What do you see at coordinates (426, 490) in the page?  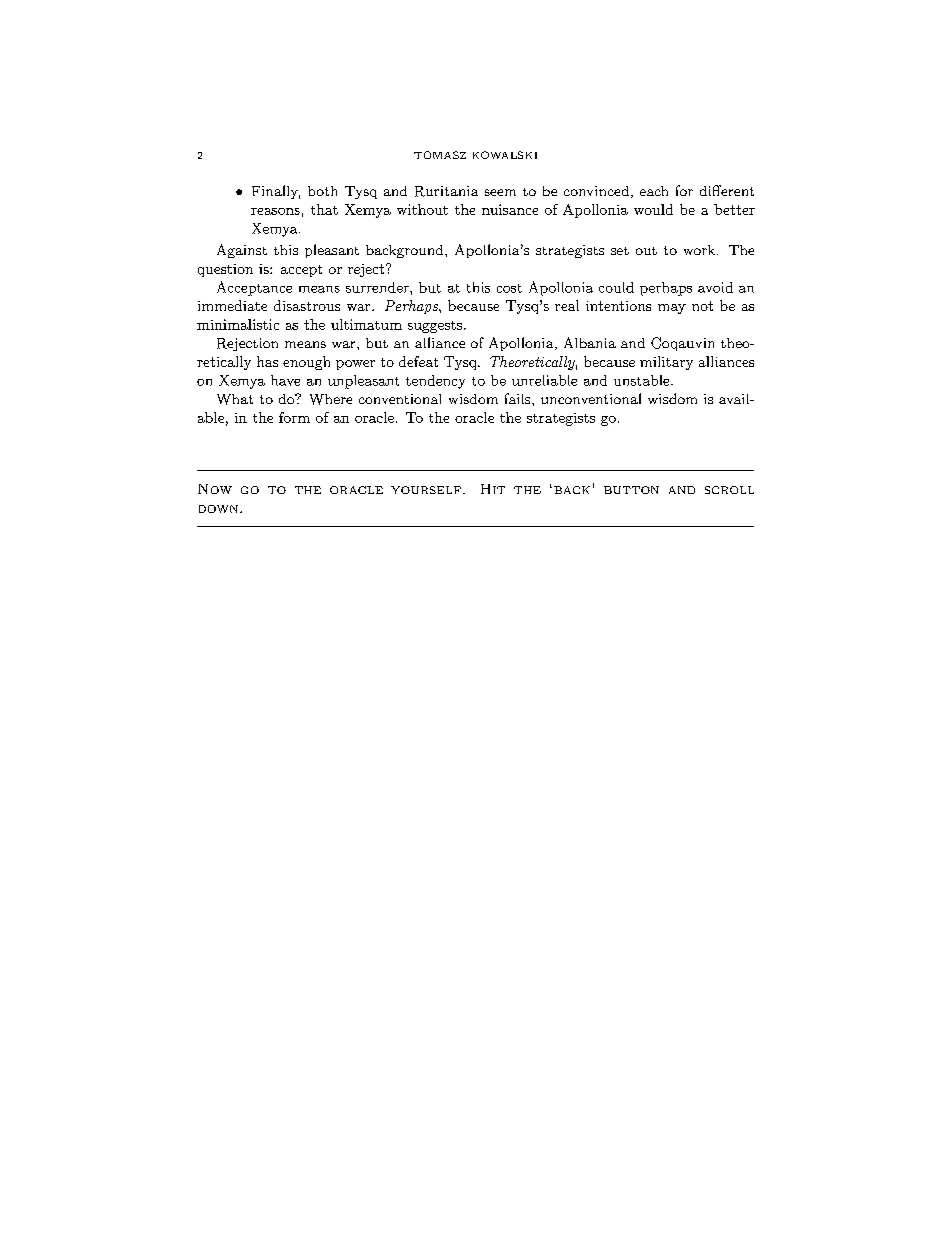 I see `yourself` at bounding box center [426, 490].
